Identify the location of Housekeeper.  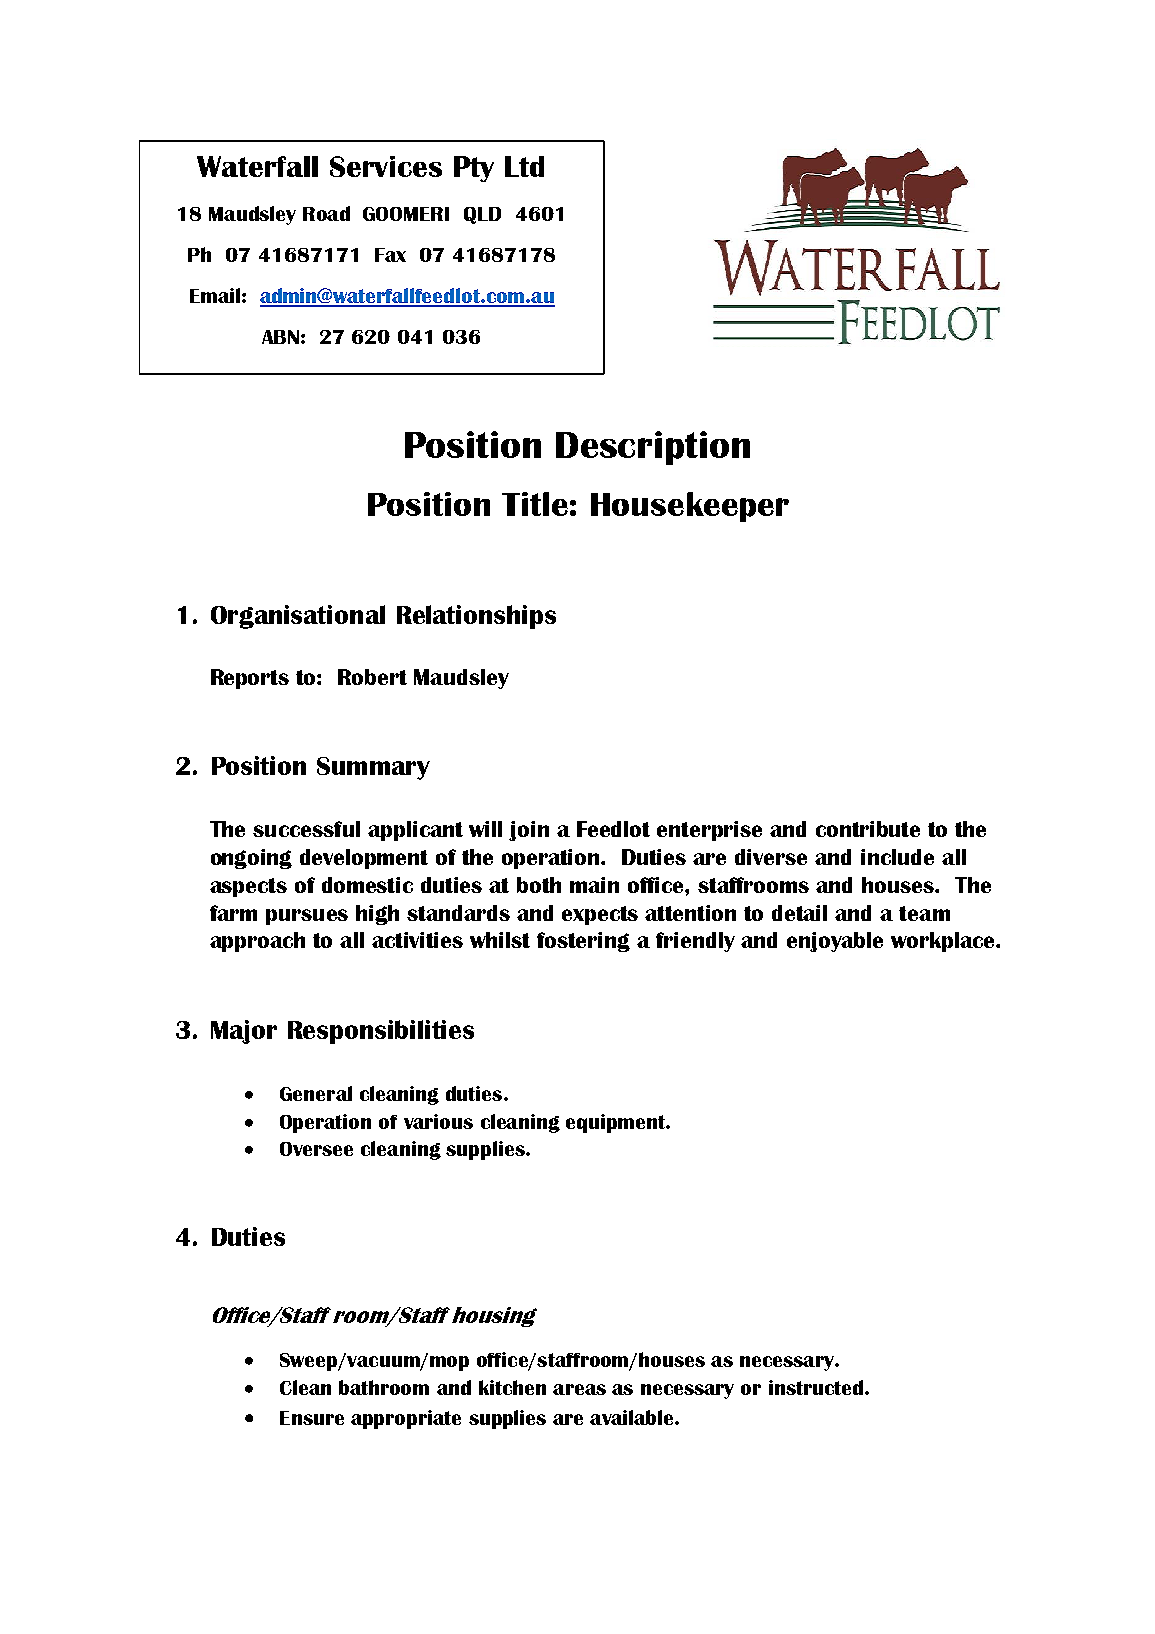
(690, 507).
